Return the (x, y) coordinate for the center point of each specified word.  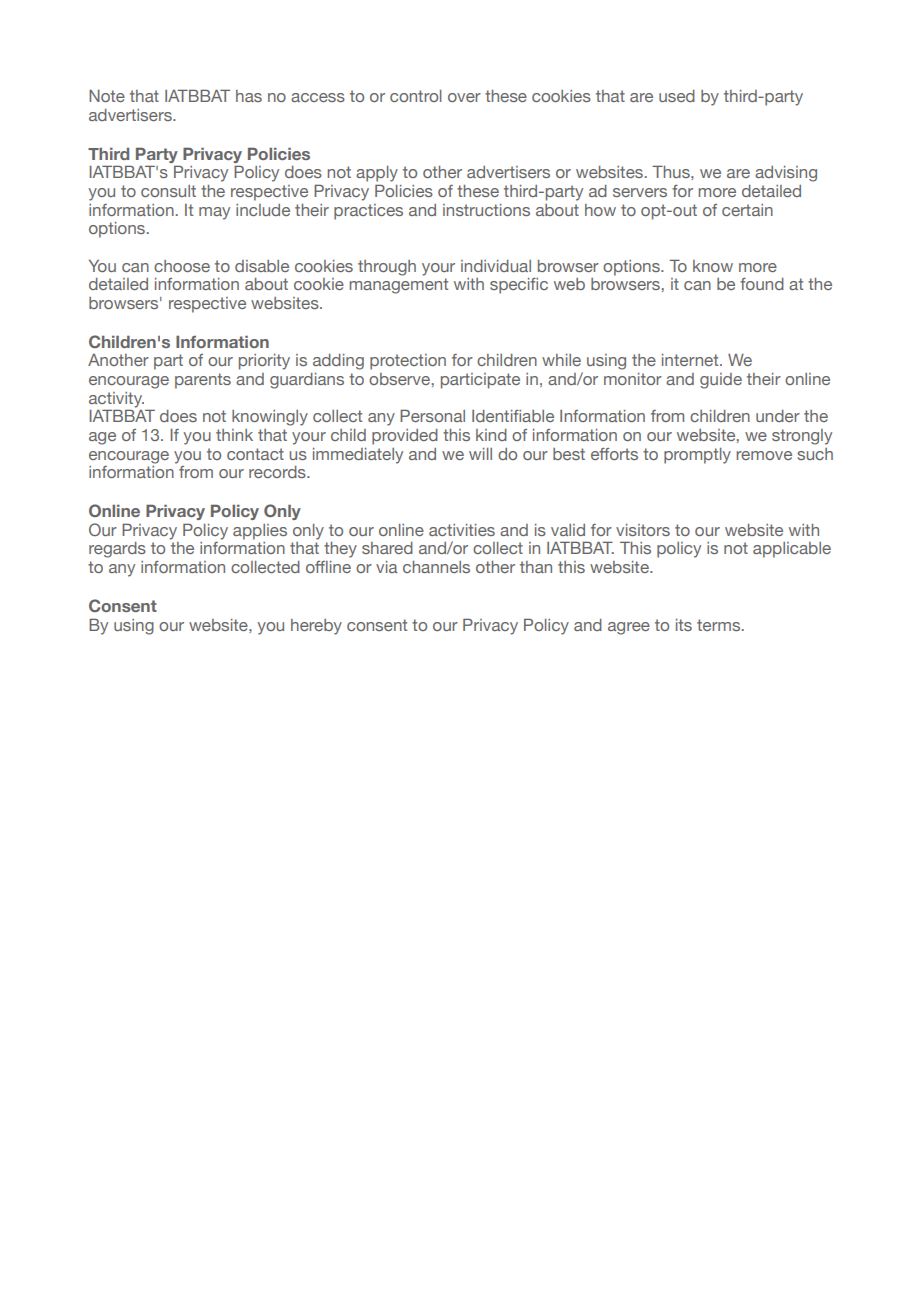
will (480, 454)
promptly (697, 456)
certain (747, 210)
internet (691, 360)
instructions (486, 210)
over (464, 97)
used (677, 96)
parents (203, 381)
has (249, 96)
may (214, 213)
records (278, 472)
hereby (316, 627)
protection (408, 362)
